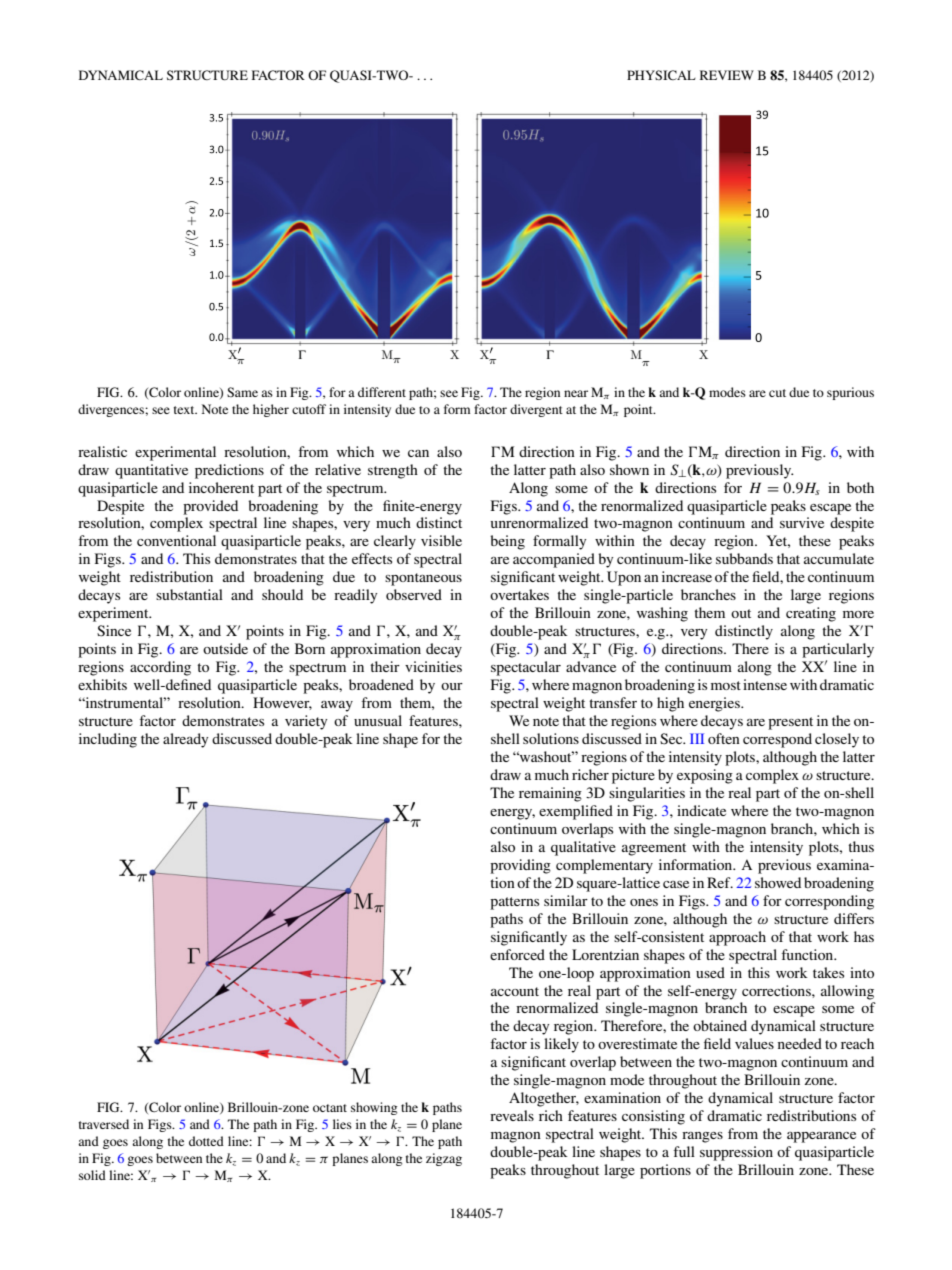  Describe the element at coordinates (536, 410) in the screenshot. I see `divergent` at that location.
